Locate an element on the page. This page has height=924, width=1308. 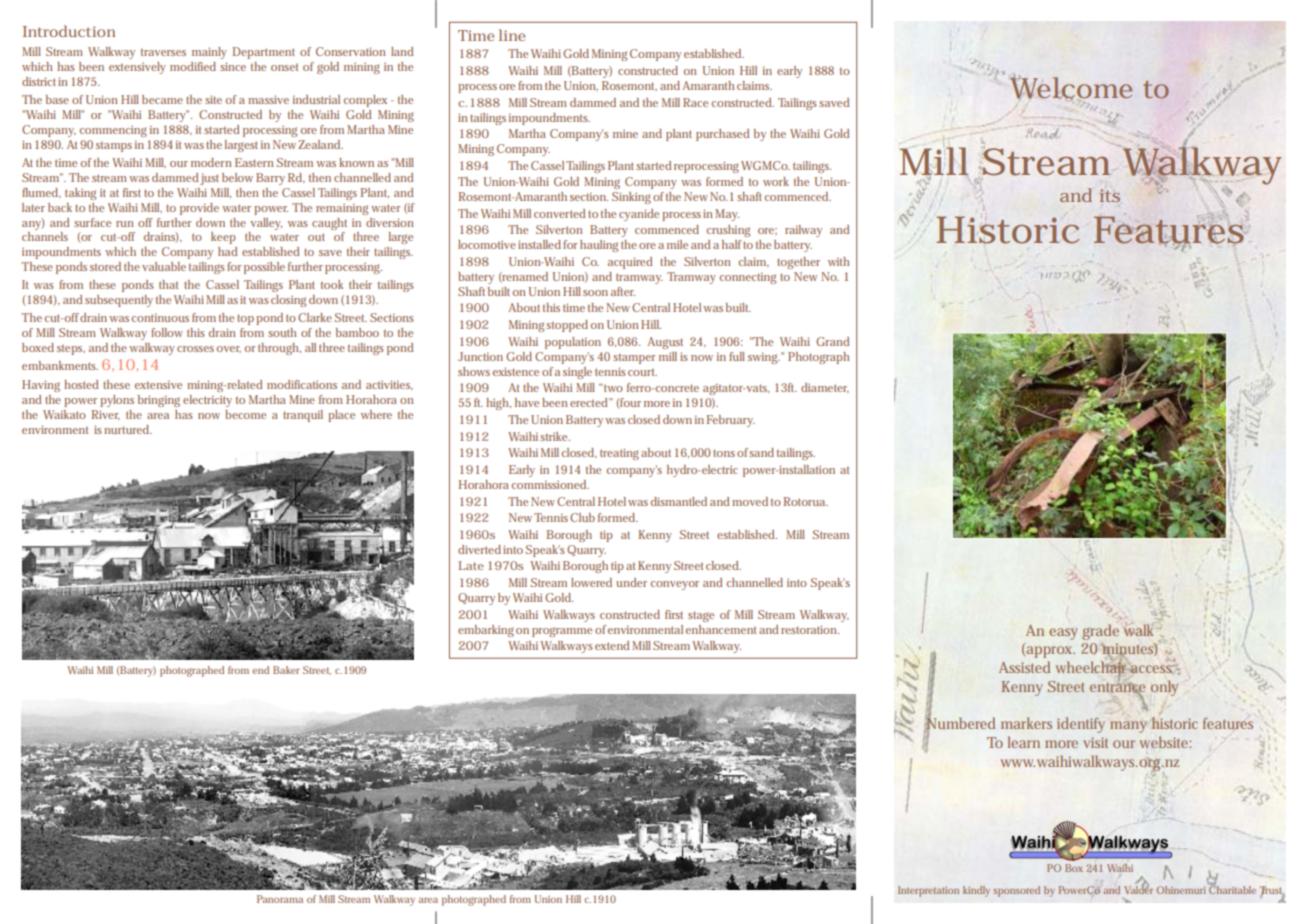
valuable is located at coordinates (164, 266).
